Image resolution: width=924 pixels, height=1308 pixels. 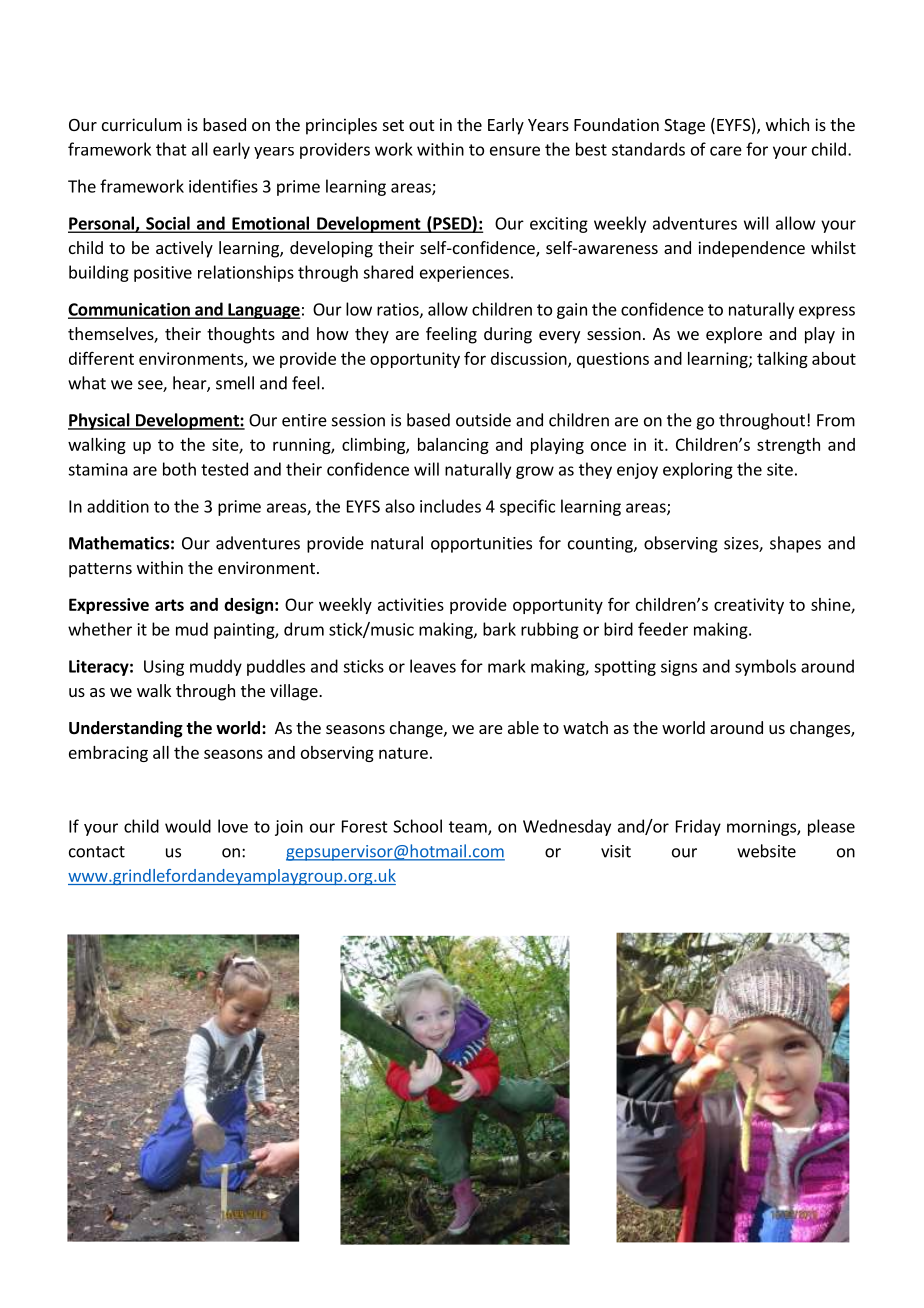 I want to click on care, so click(x=726, y=151).
